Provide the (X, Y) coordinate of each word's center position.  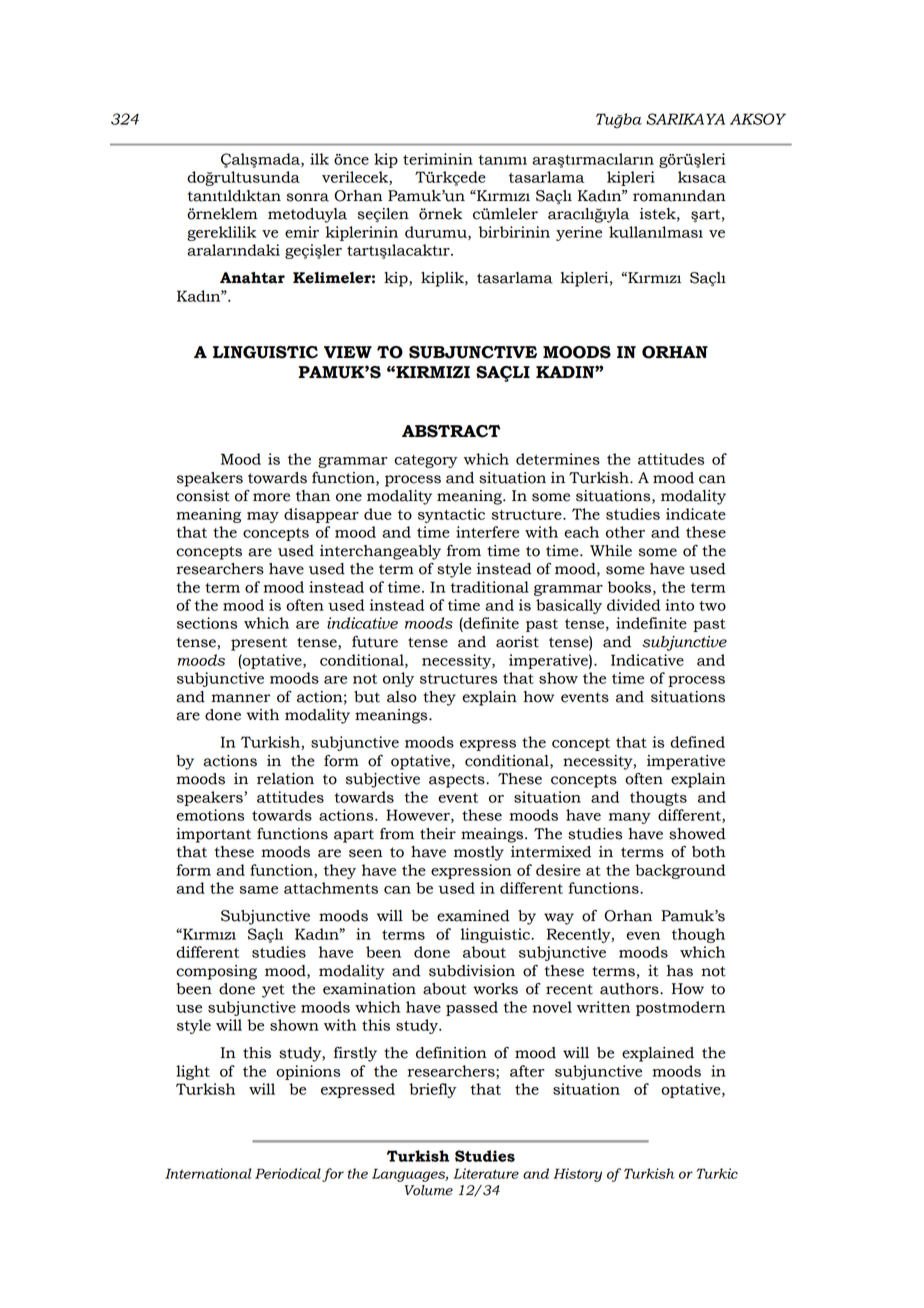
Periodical (288, 1173)
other (625, 532)
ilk (319, 159)
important (213, 835)
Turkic (717, 1173)
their (438, 834)
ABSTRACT (451, 431)
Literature (486, 1173)
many (630, 818)
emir (302, 232)
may (263, 517)
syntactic (451, 515)
